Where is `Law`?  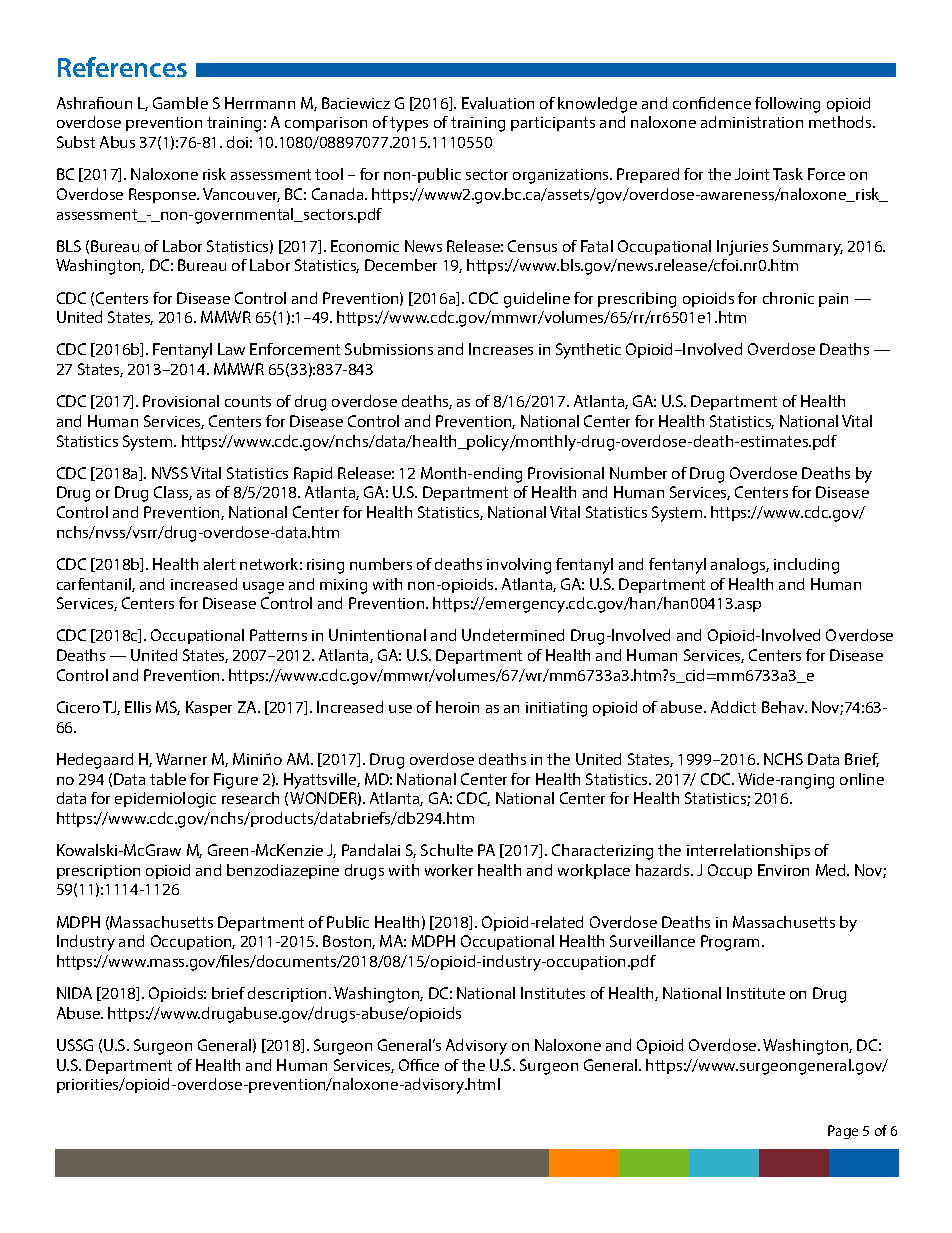 Law is located at coordinates (231, 349).
